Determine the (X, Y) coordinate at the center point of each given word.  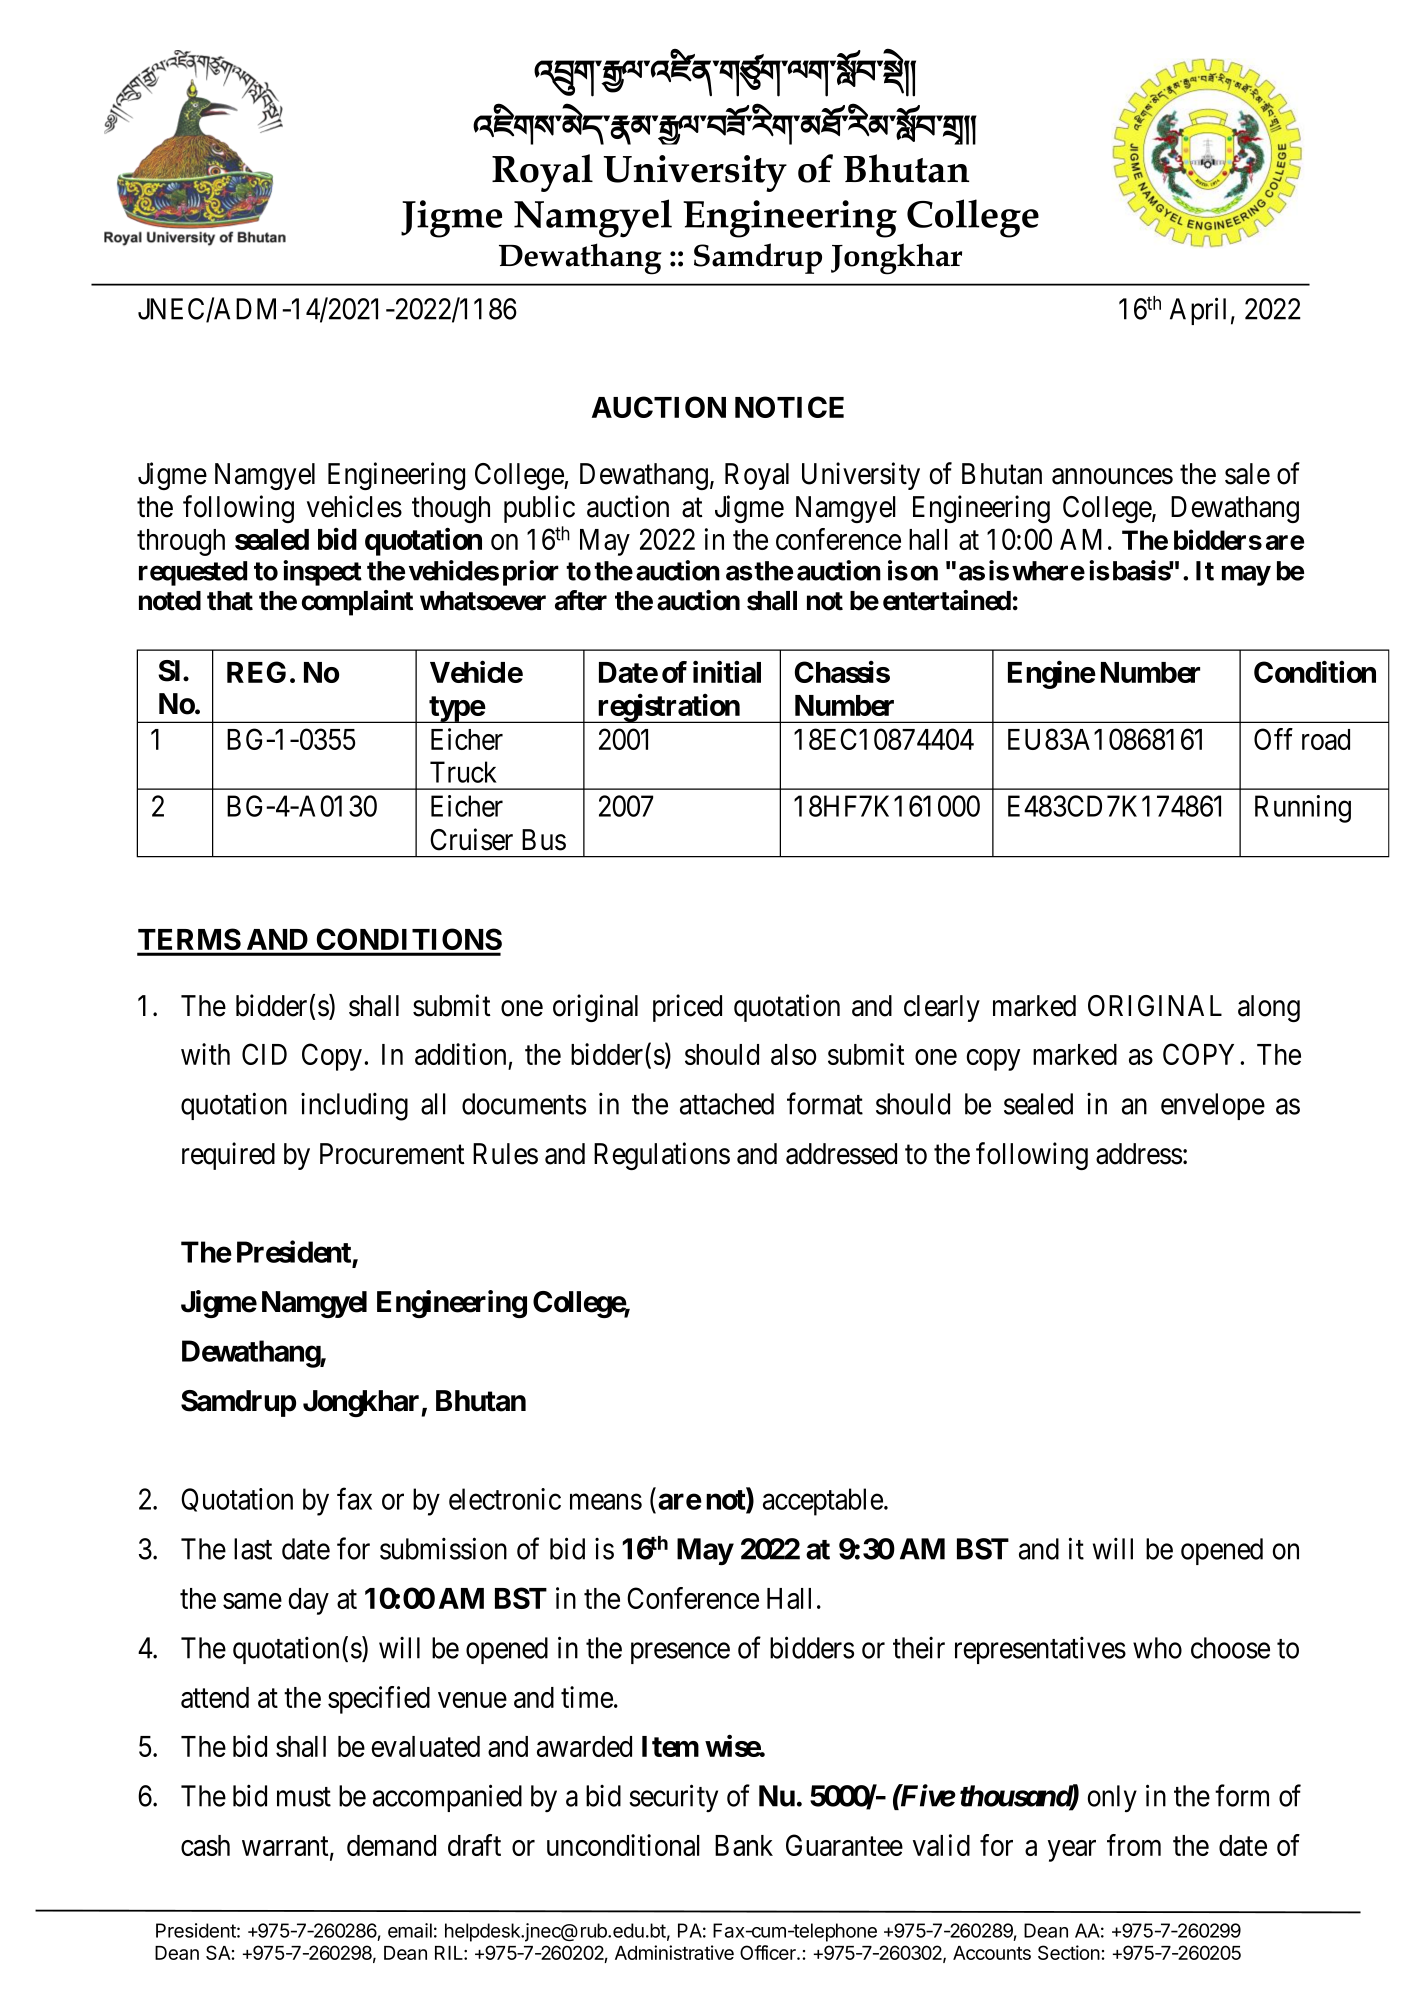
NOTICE (789, 407)
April (1198, 311)
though (451, 509)
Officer (769, 1952)
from (1134, 1845)
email (410, 1930)
